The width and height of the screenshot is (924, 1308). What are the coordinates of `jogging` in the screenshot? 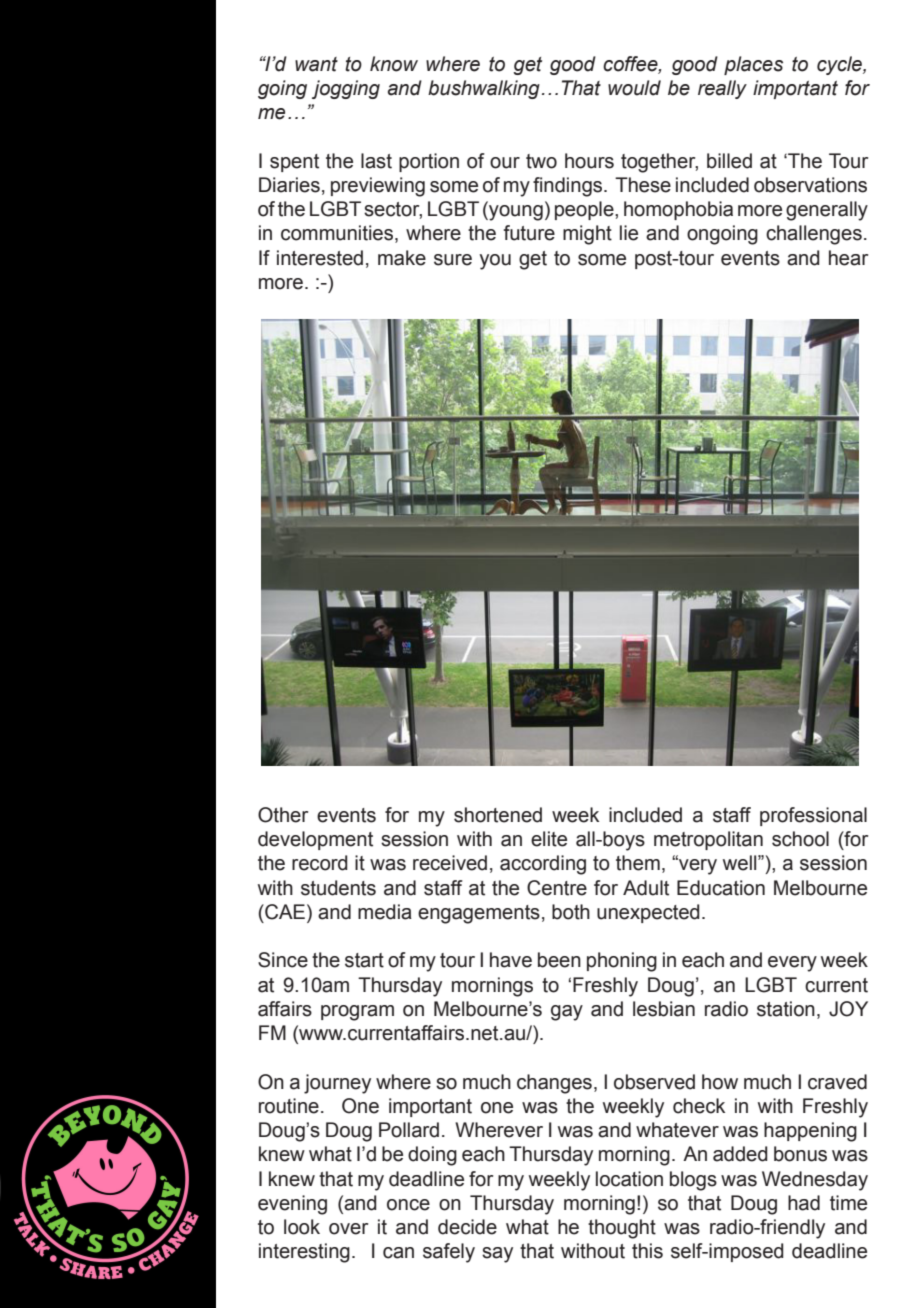 It's located at (346, 89).
